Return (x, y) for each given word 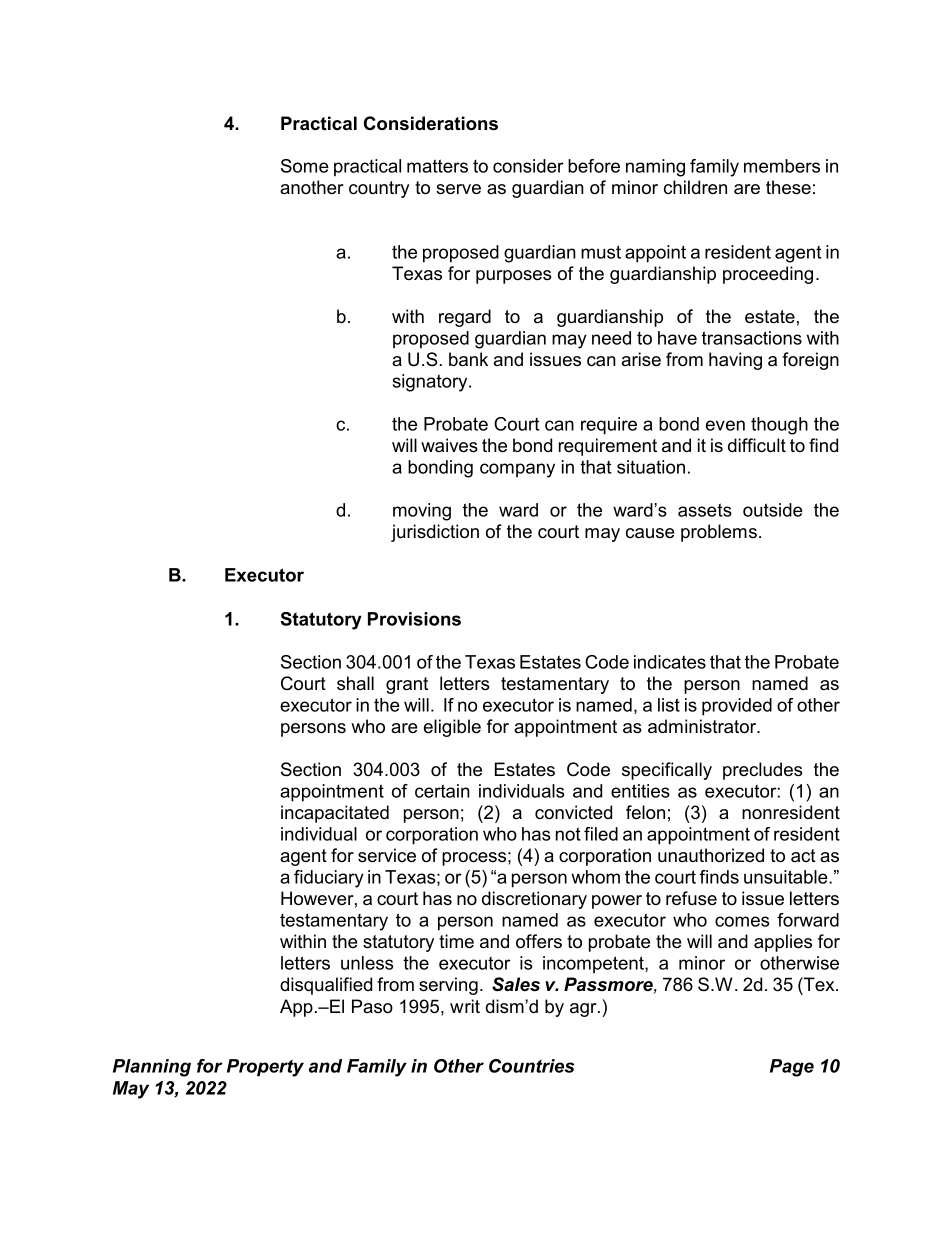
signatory (431, 383)
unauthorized (711, 855)
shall (355, 683)
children (695, 187)
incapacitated (335, 814)
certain (442, 791)
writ (465, 1006)
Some (305, 166)
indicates (670, 662)
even (725, 425)
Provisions (414, 619)
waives (449, 445)
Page (792, 1068)
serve (458, 189)
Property (265, 1068)
